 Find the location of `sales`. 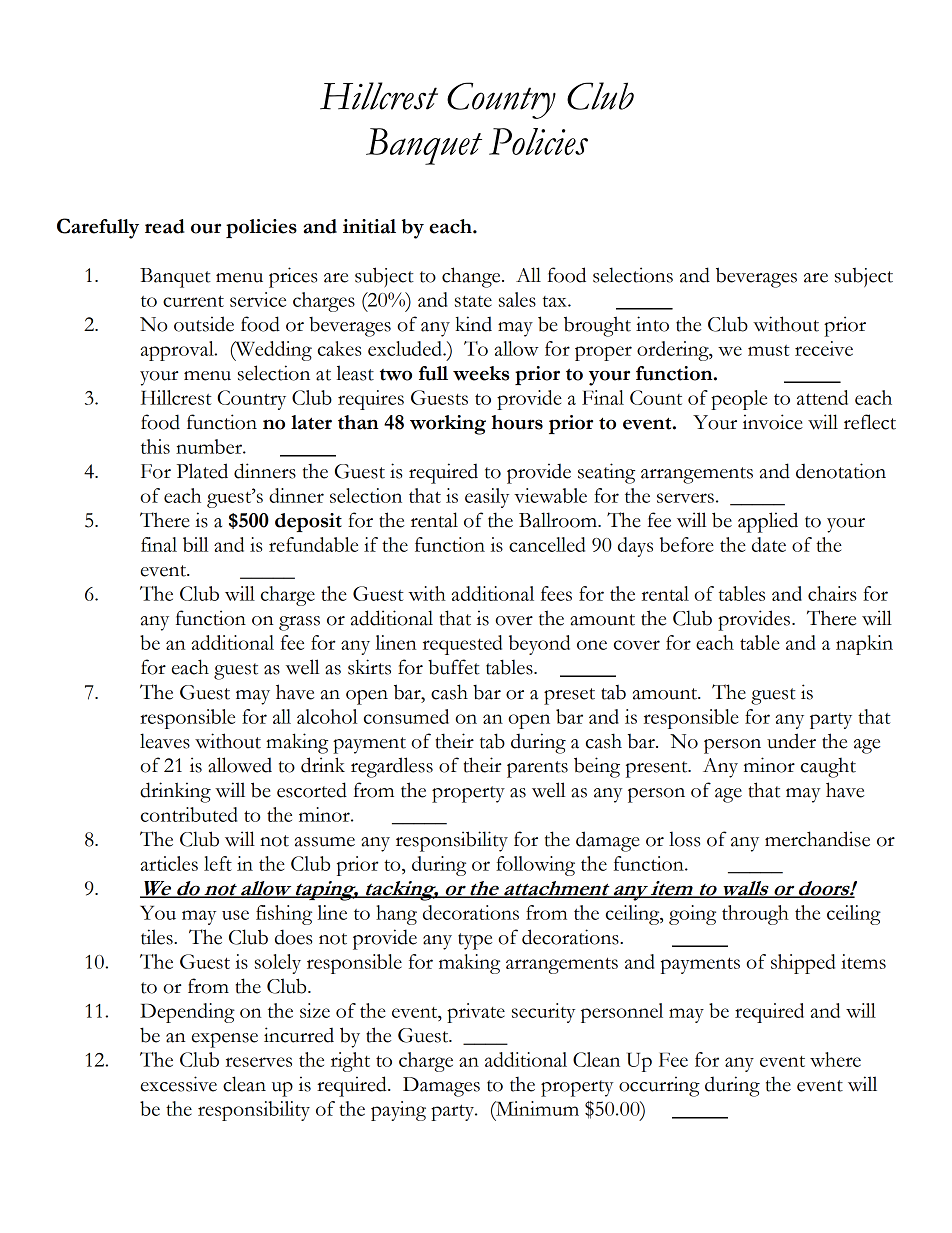

sales is located at coordinates (517, 299).
